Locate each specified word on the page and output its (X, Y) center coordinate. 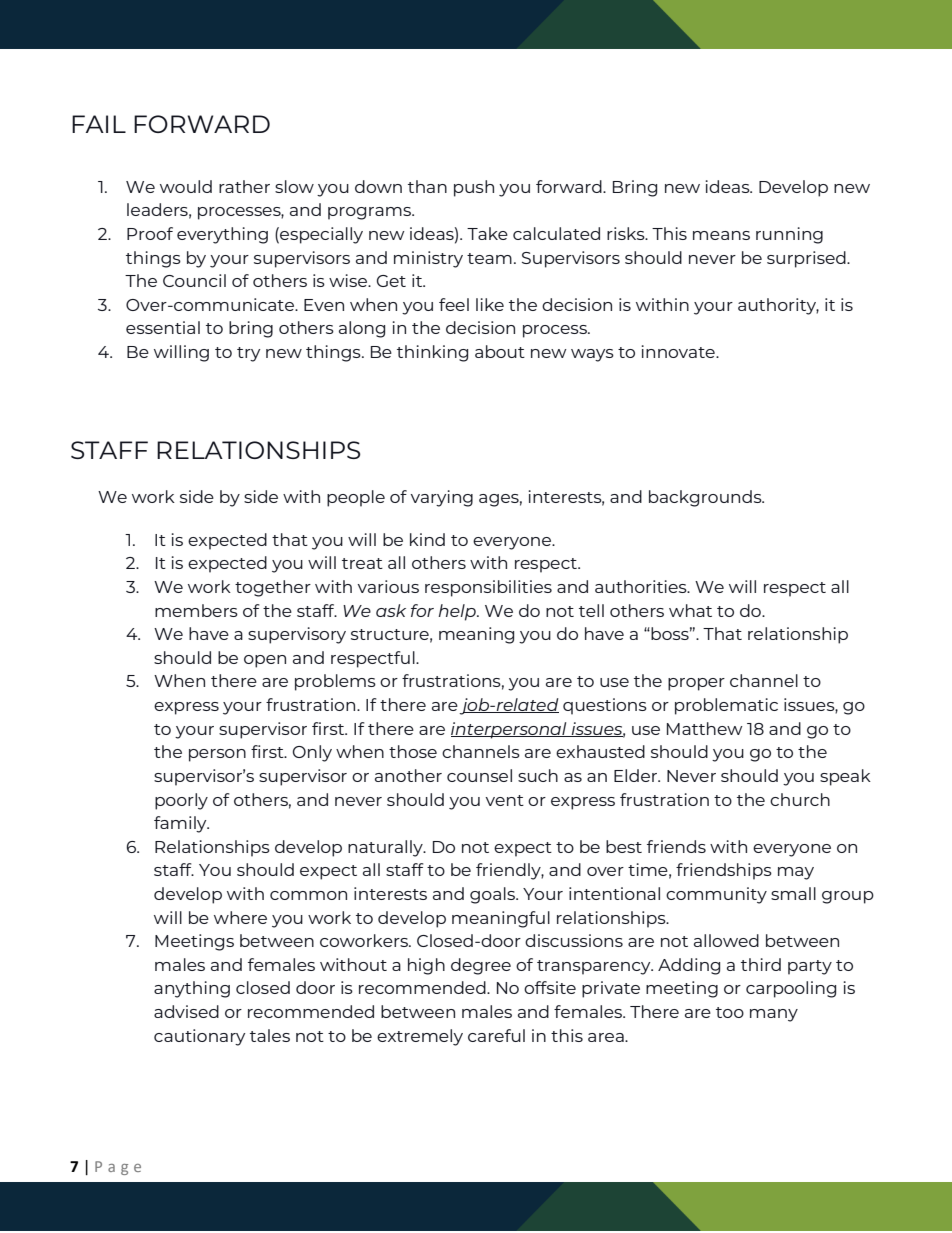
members (196, 610)
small (793, 893)
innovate (679, 351)
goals (493, 895)
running (789, 235)
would (186, 186)
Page (118, 1168)
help (458, 612)
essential (163, 327)
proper (696, 684)
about (500, 351)
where (240, 917)
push (474, 188)
